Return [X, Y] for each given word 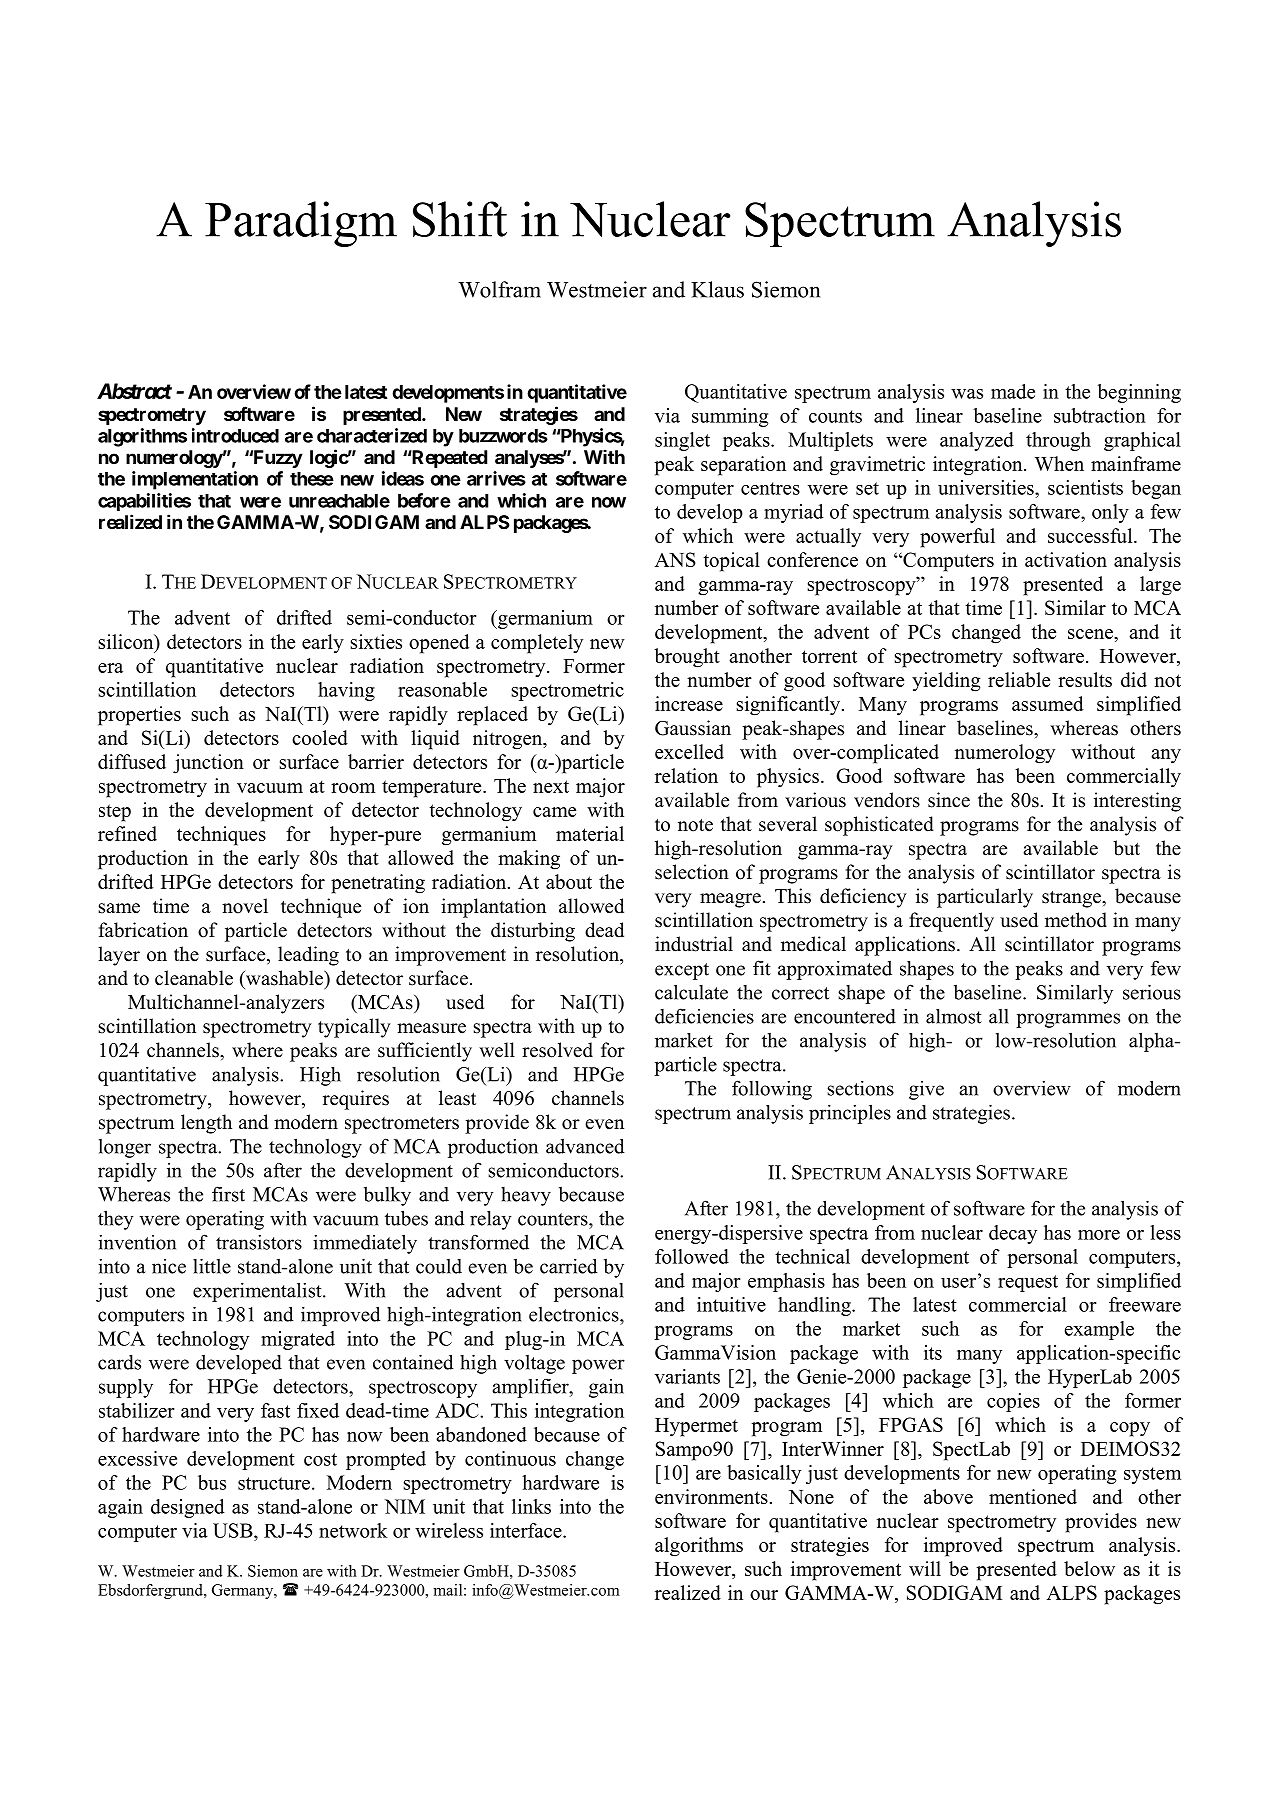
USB [234, 1530]
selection [692, 872]
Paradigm [301, 224]
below [1089, 1568]
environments [711, 1496]
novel [245, 906]
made [1013, 391]
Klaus [717, 289]
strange [1072, 899]
